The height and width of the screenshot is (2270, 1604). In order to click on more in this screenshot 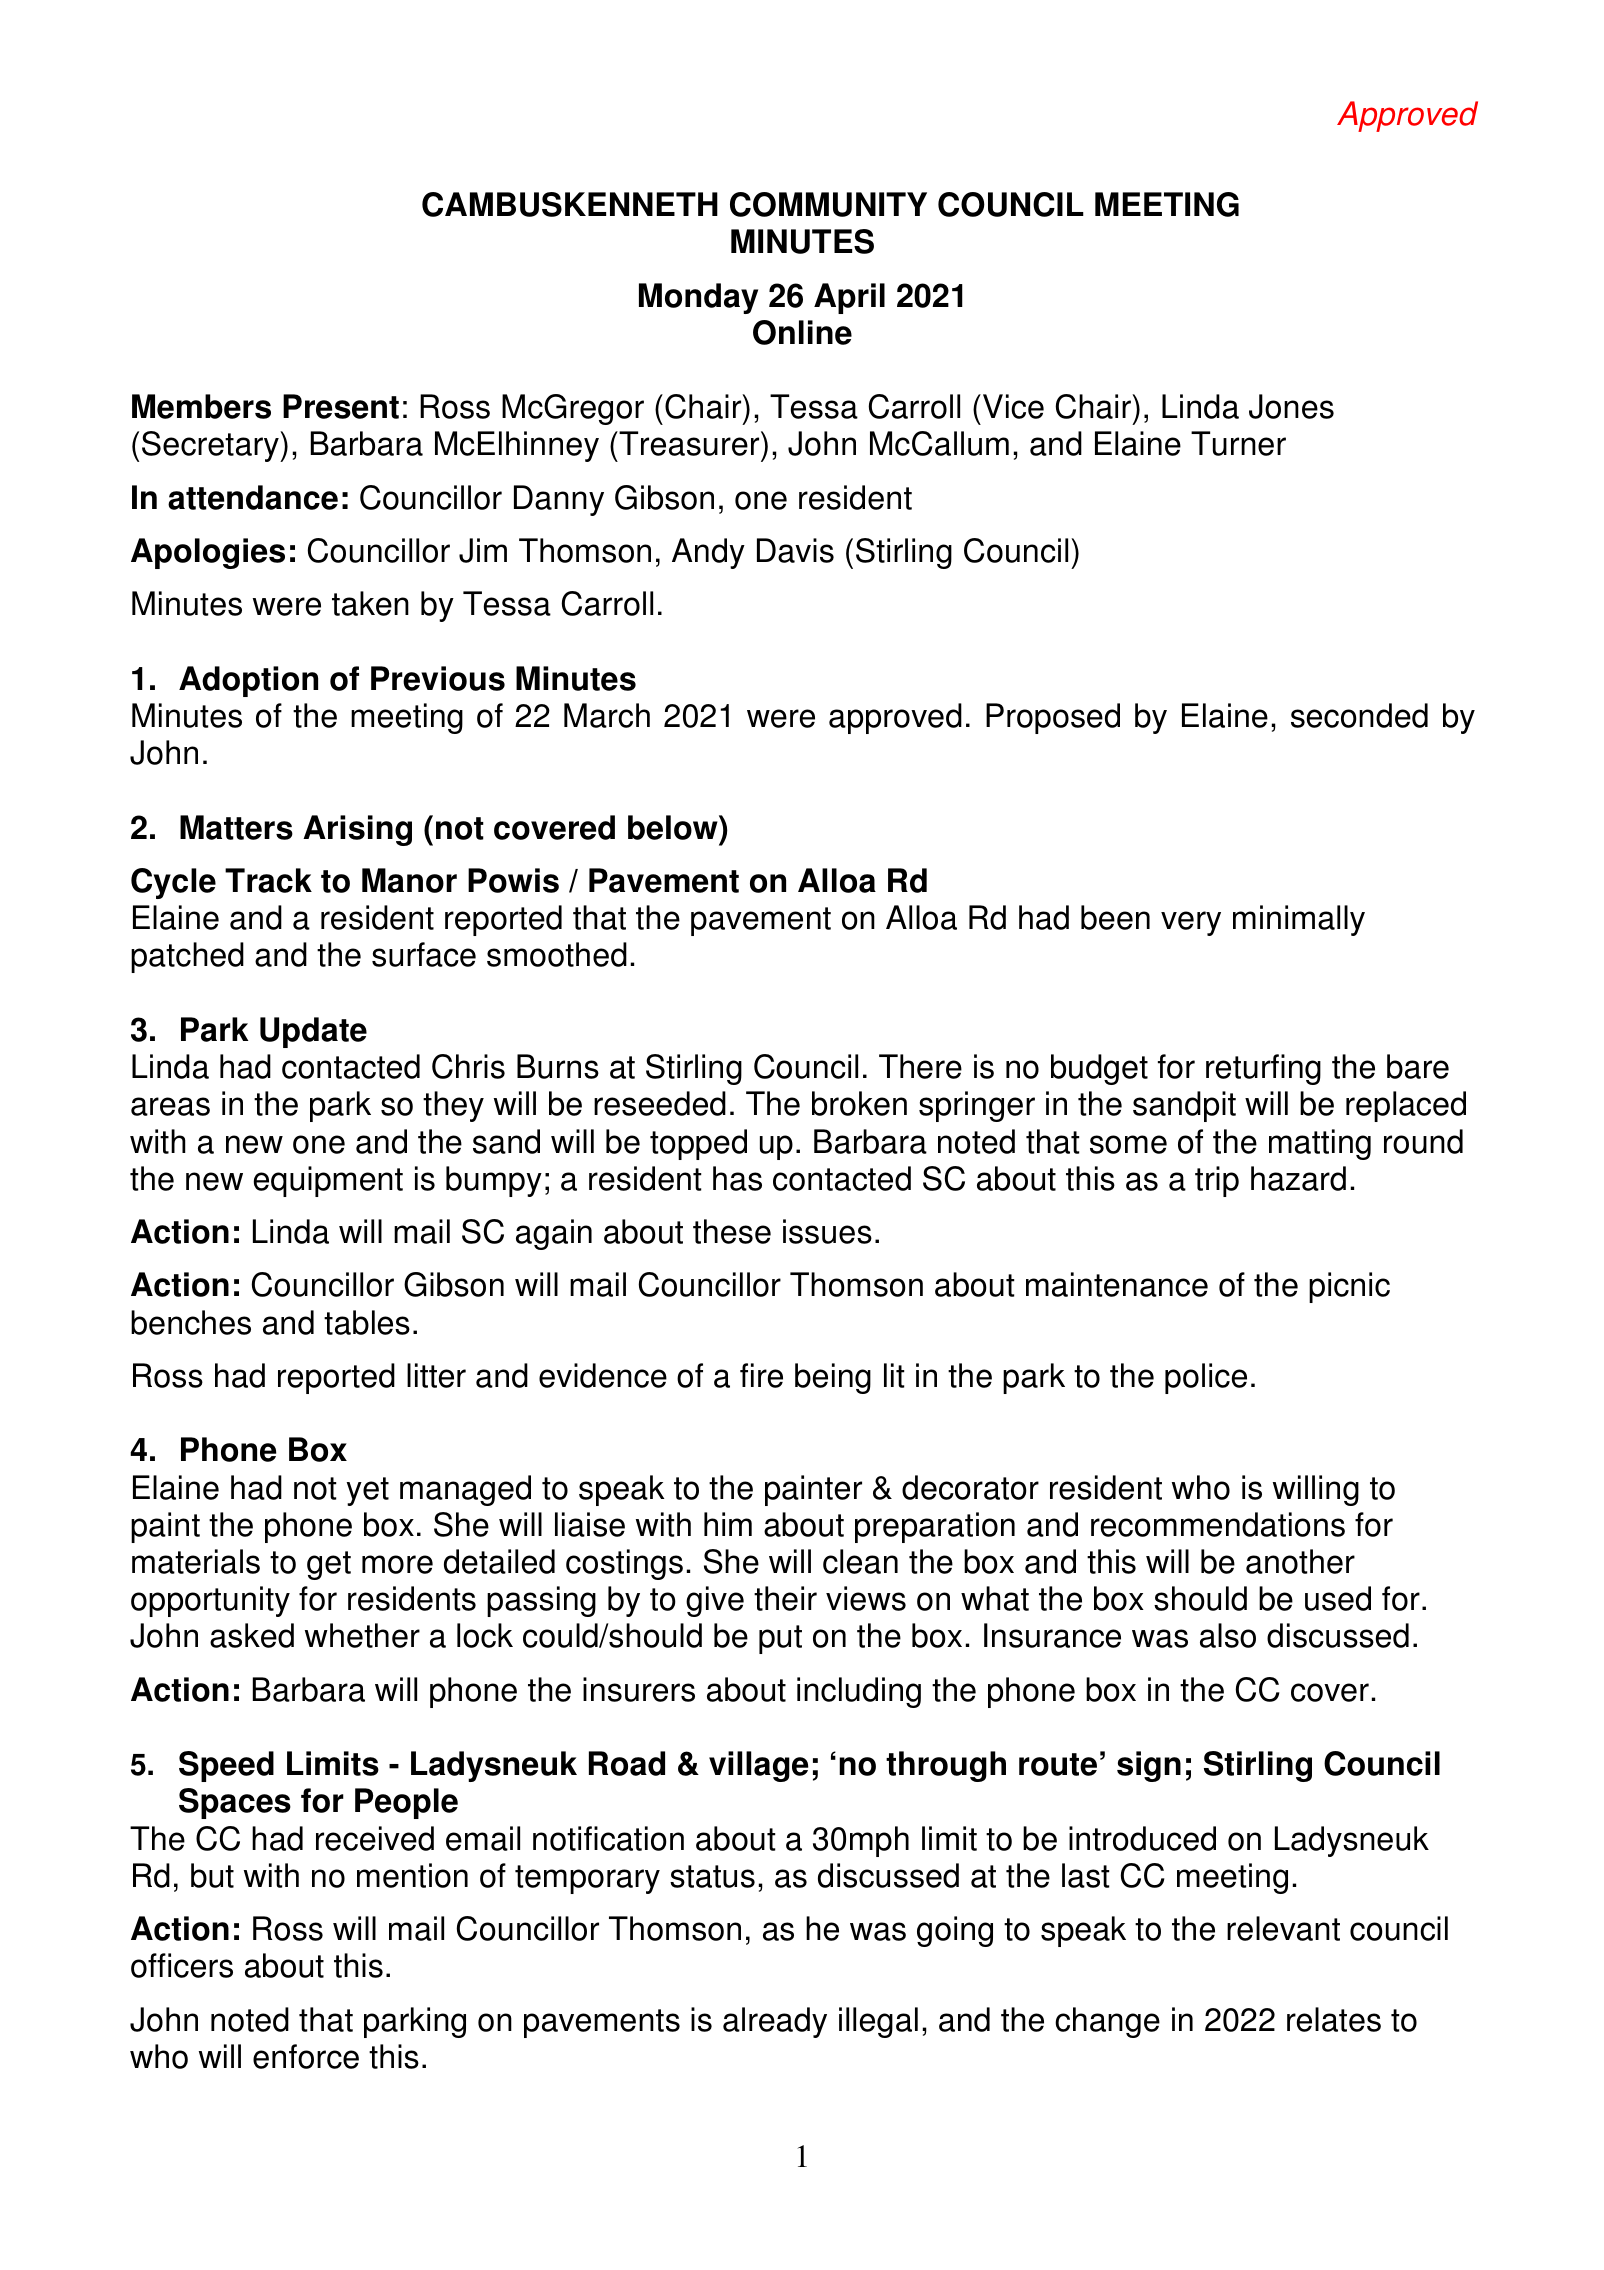, I will do `click(397, 1564)`.
